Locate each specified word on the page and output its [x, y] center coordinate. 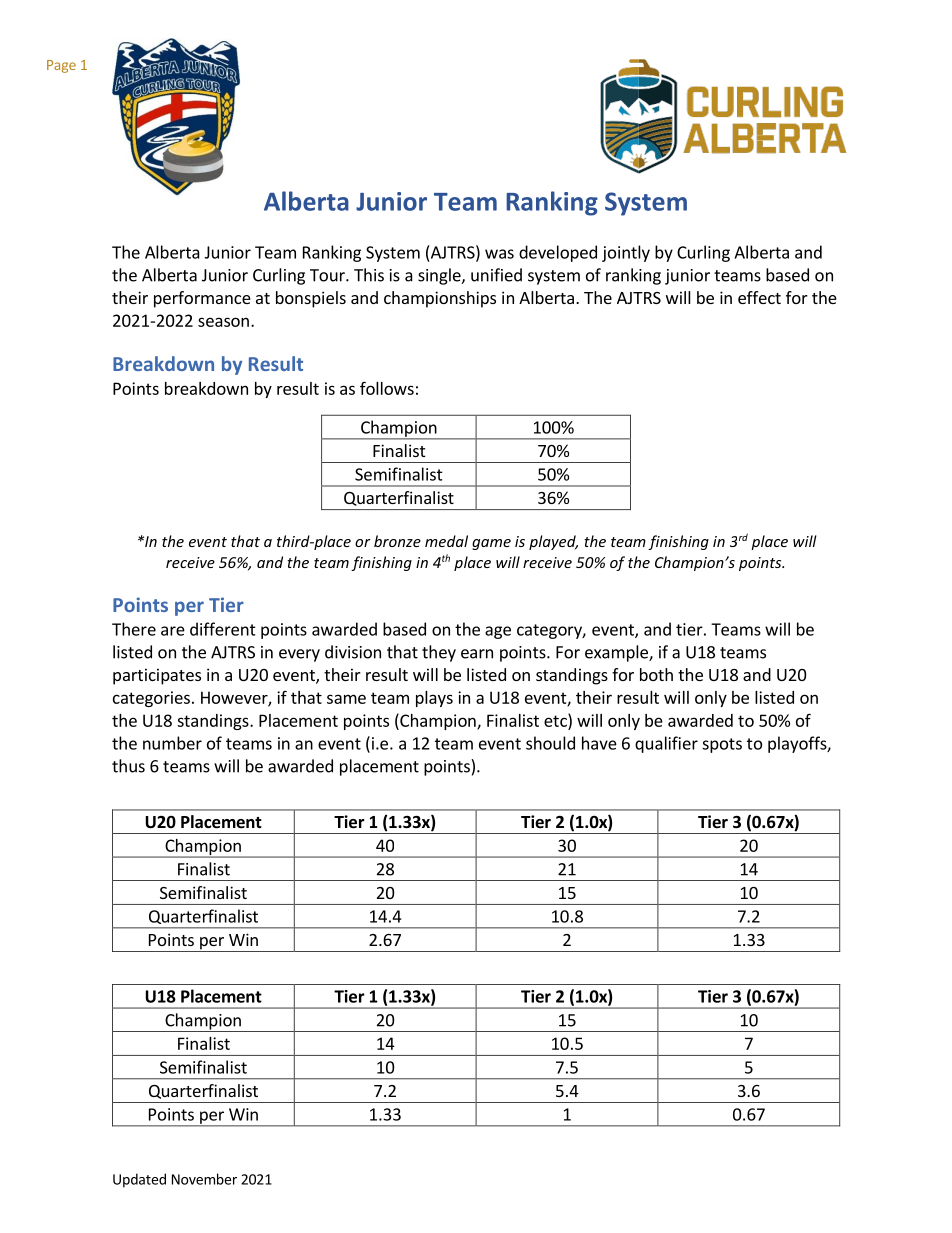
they [439, 653]
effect [759, 297]
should [550, 743]
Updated [139, 1180]
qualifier [666, 744]
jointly [626, 253]
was [499, 254]
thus [128, 766]
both [656, 674]
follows [387, 388]
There [134, 629]
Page [61, 66]
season [223, 322]
